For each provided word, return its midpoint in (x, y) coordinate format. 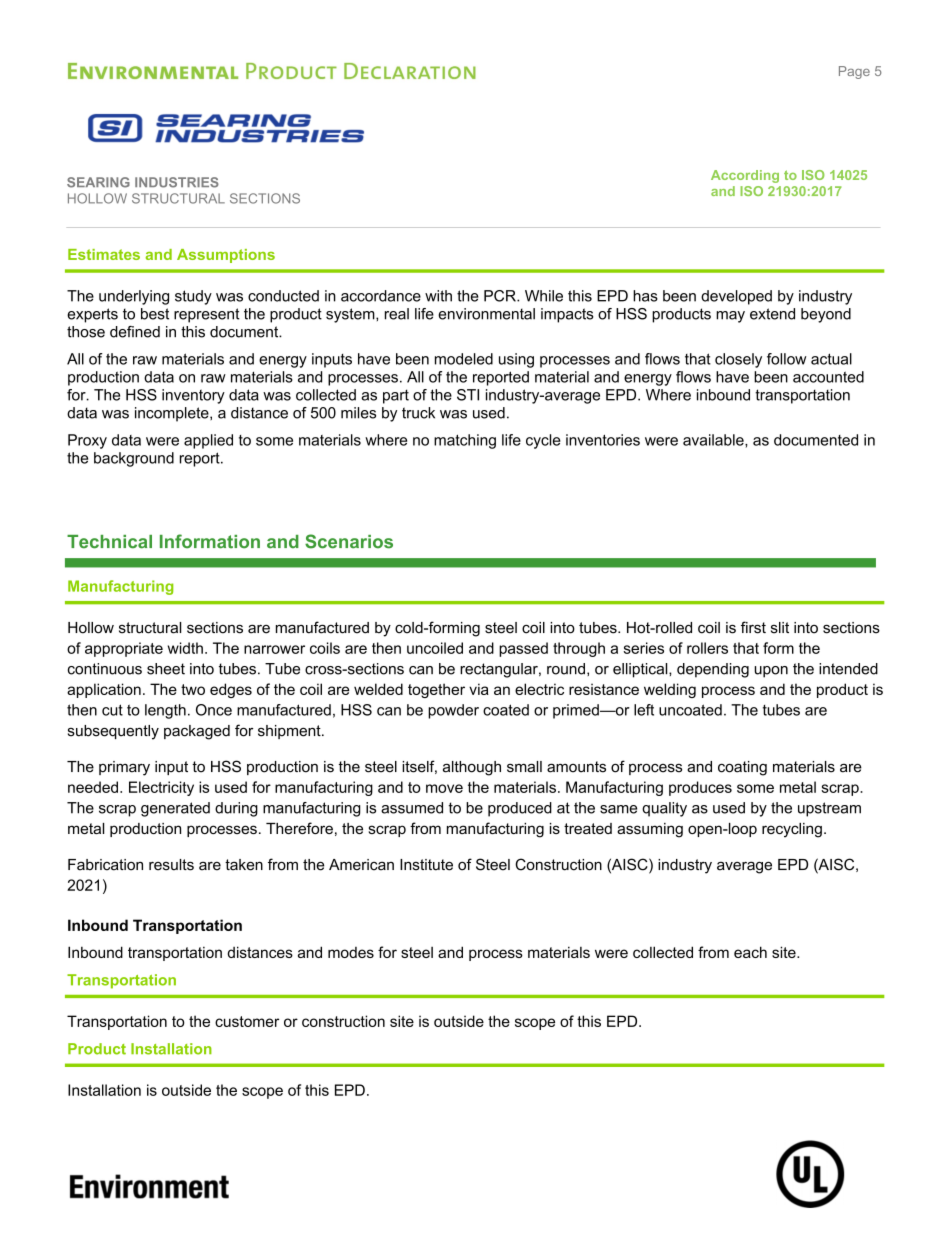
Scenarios (349, 541)
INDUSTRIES (177, 182)
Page (854, 72)
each (750, 952)
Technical (109, 542)
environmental (486, 314)
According (745, 176)
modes (351, 952)
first (753, 627)
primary (124, 768)
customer (247, 1021)
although (472, 768)
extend (772, 314)
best (155, 314)
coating (742, 768)
